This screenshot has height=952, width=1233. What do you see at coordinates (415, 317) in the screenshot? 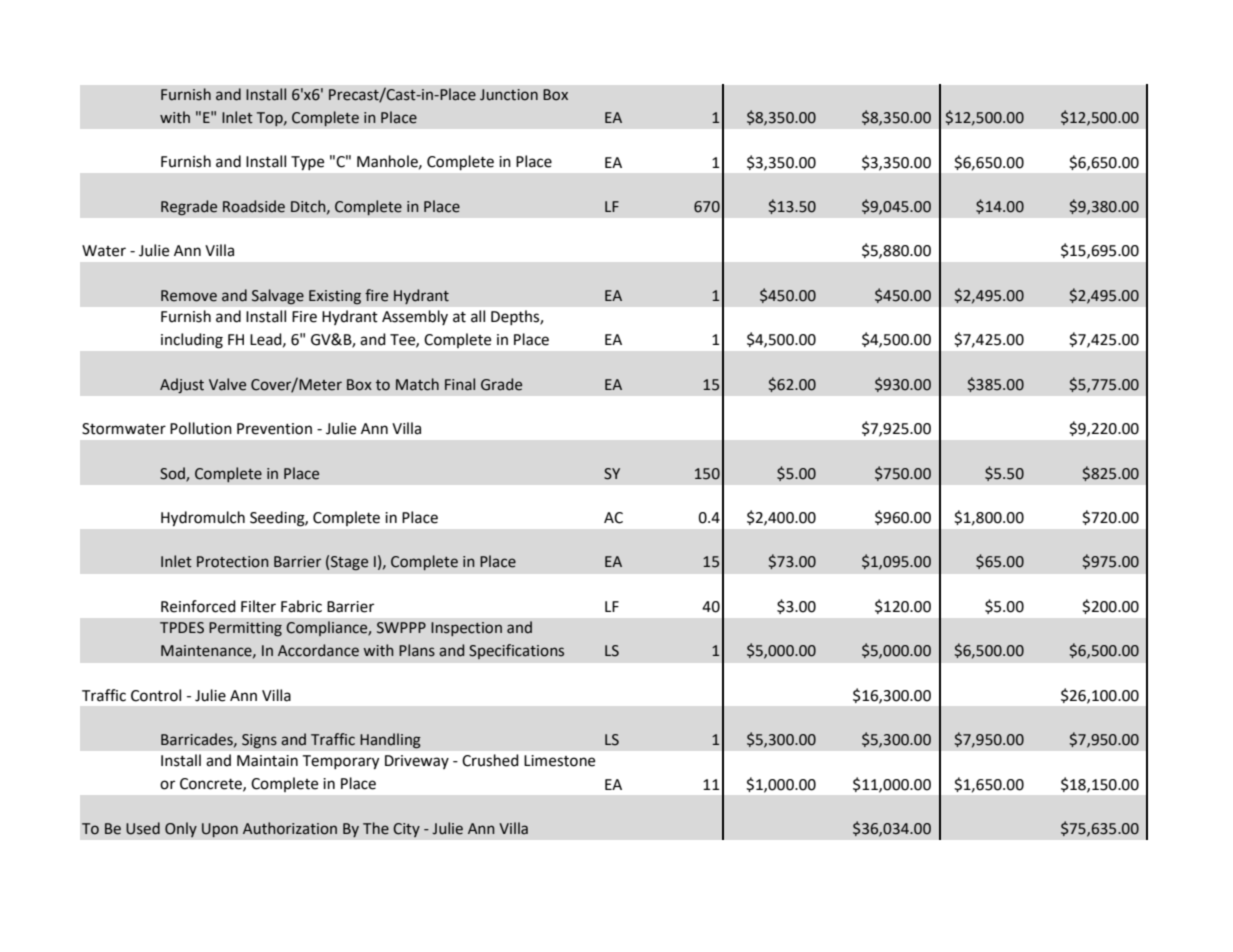
I see `Assembly` at bounding box center [415, 317].
